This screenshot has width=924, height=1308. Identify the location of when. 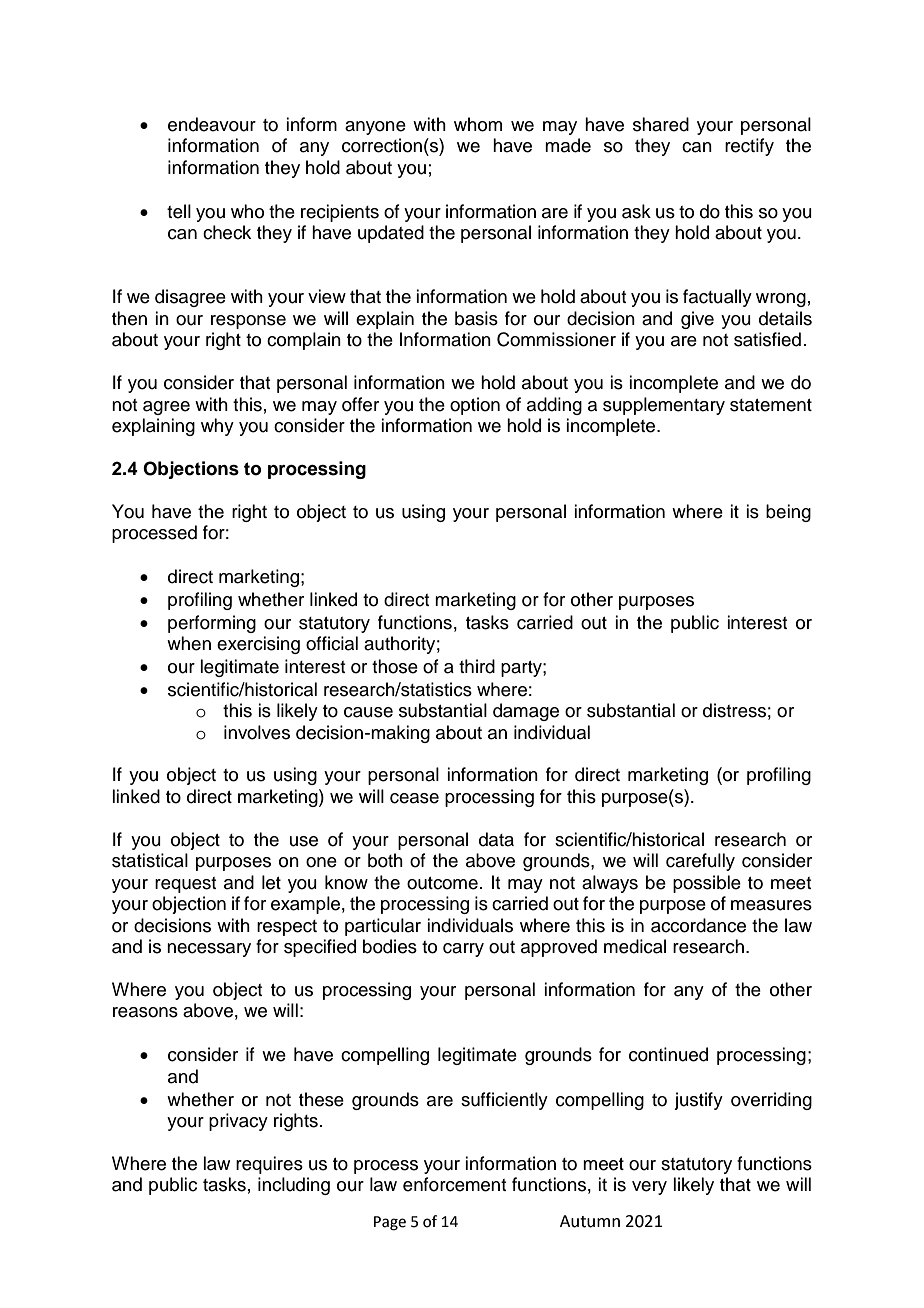
(189, 643).
